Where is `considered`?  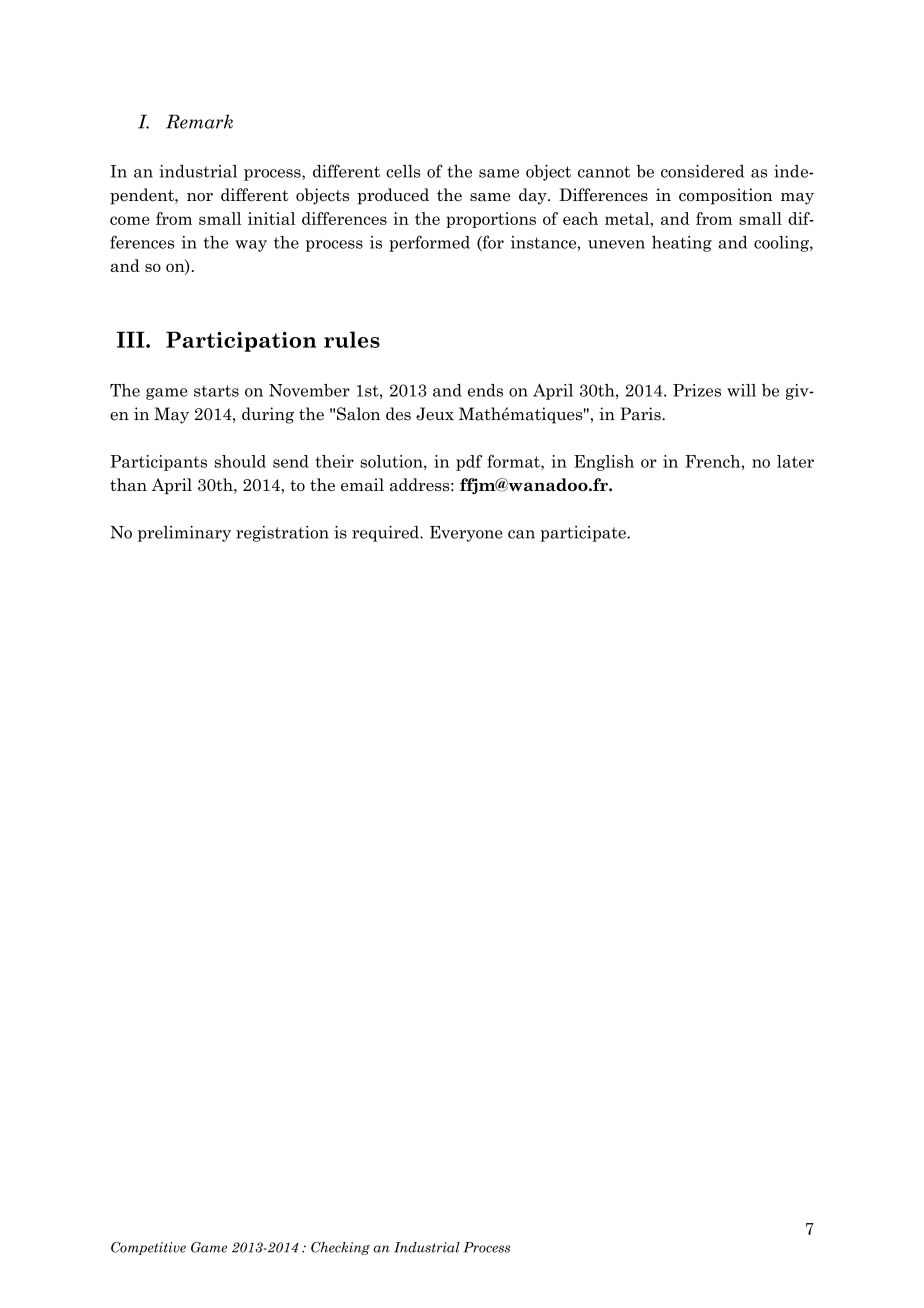 considered is located at coordinates (702, 171).
